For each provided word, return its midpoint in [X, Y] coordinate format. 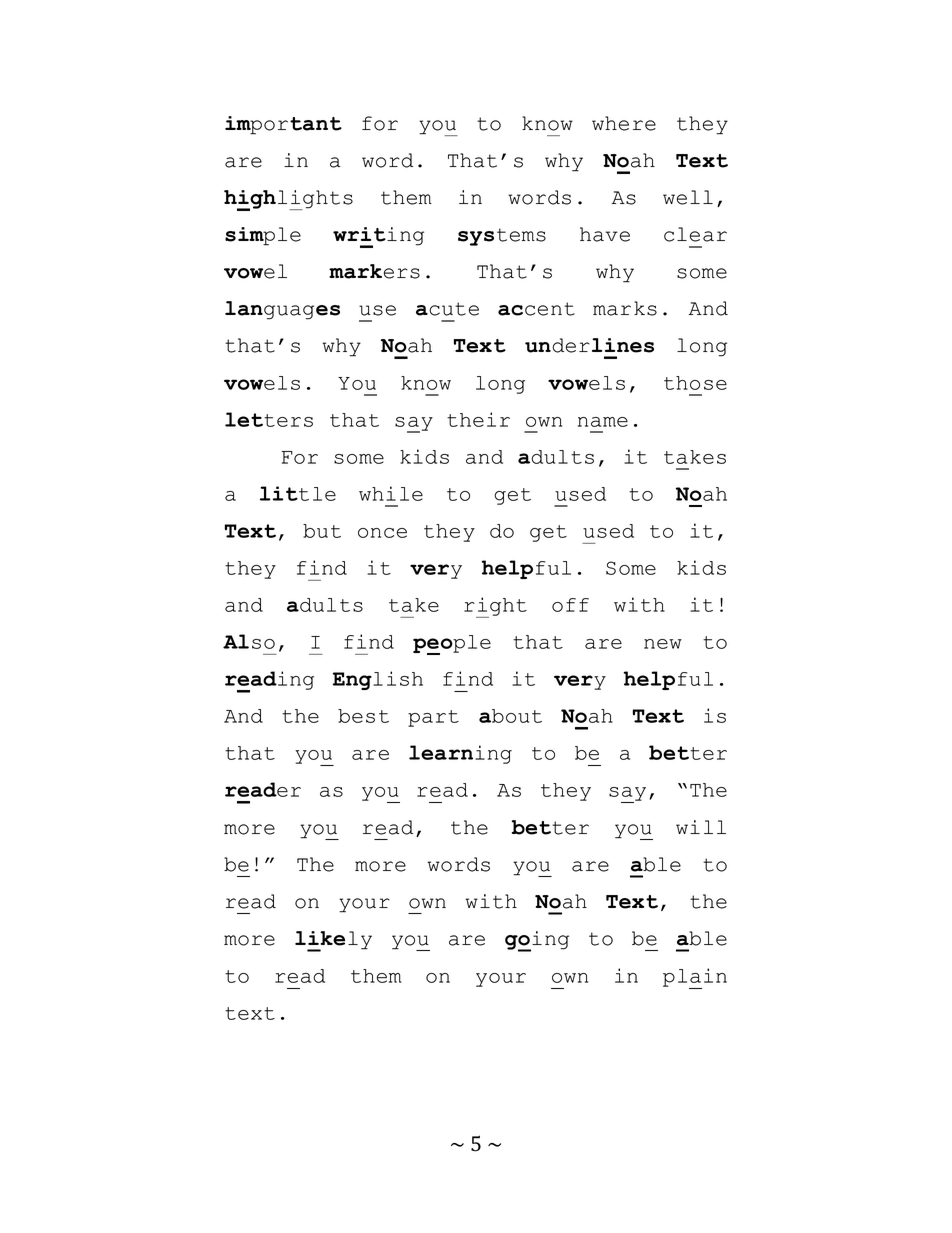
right [495, 607]
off [570, 605]
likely [333, 941]
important [283, 125]
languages [282, 310]
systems [502, 237]
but [322, 531]
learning [460, 754]
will [701, 827]
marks [625, 308]
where [624, 123]
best [363, 716]
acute [447, 309]
